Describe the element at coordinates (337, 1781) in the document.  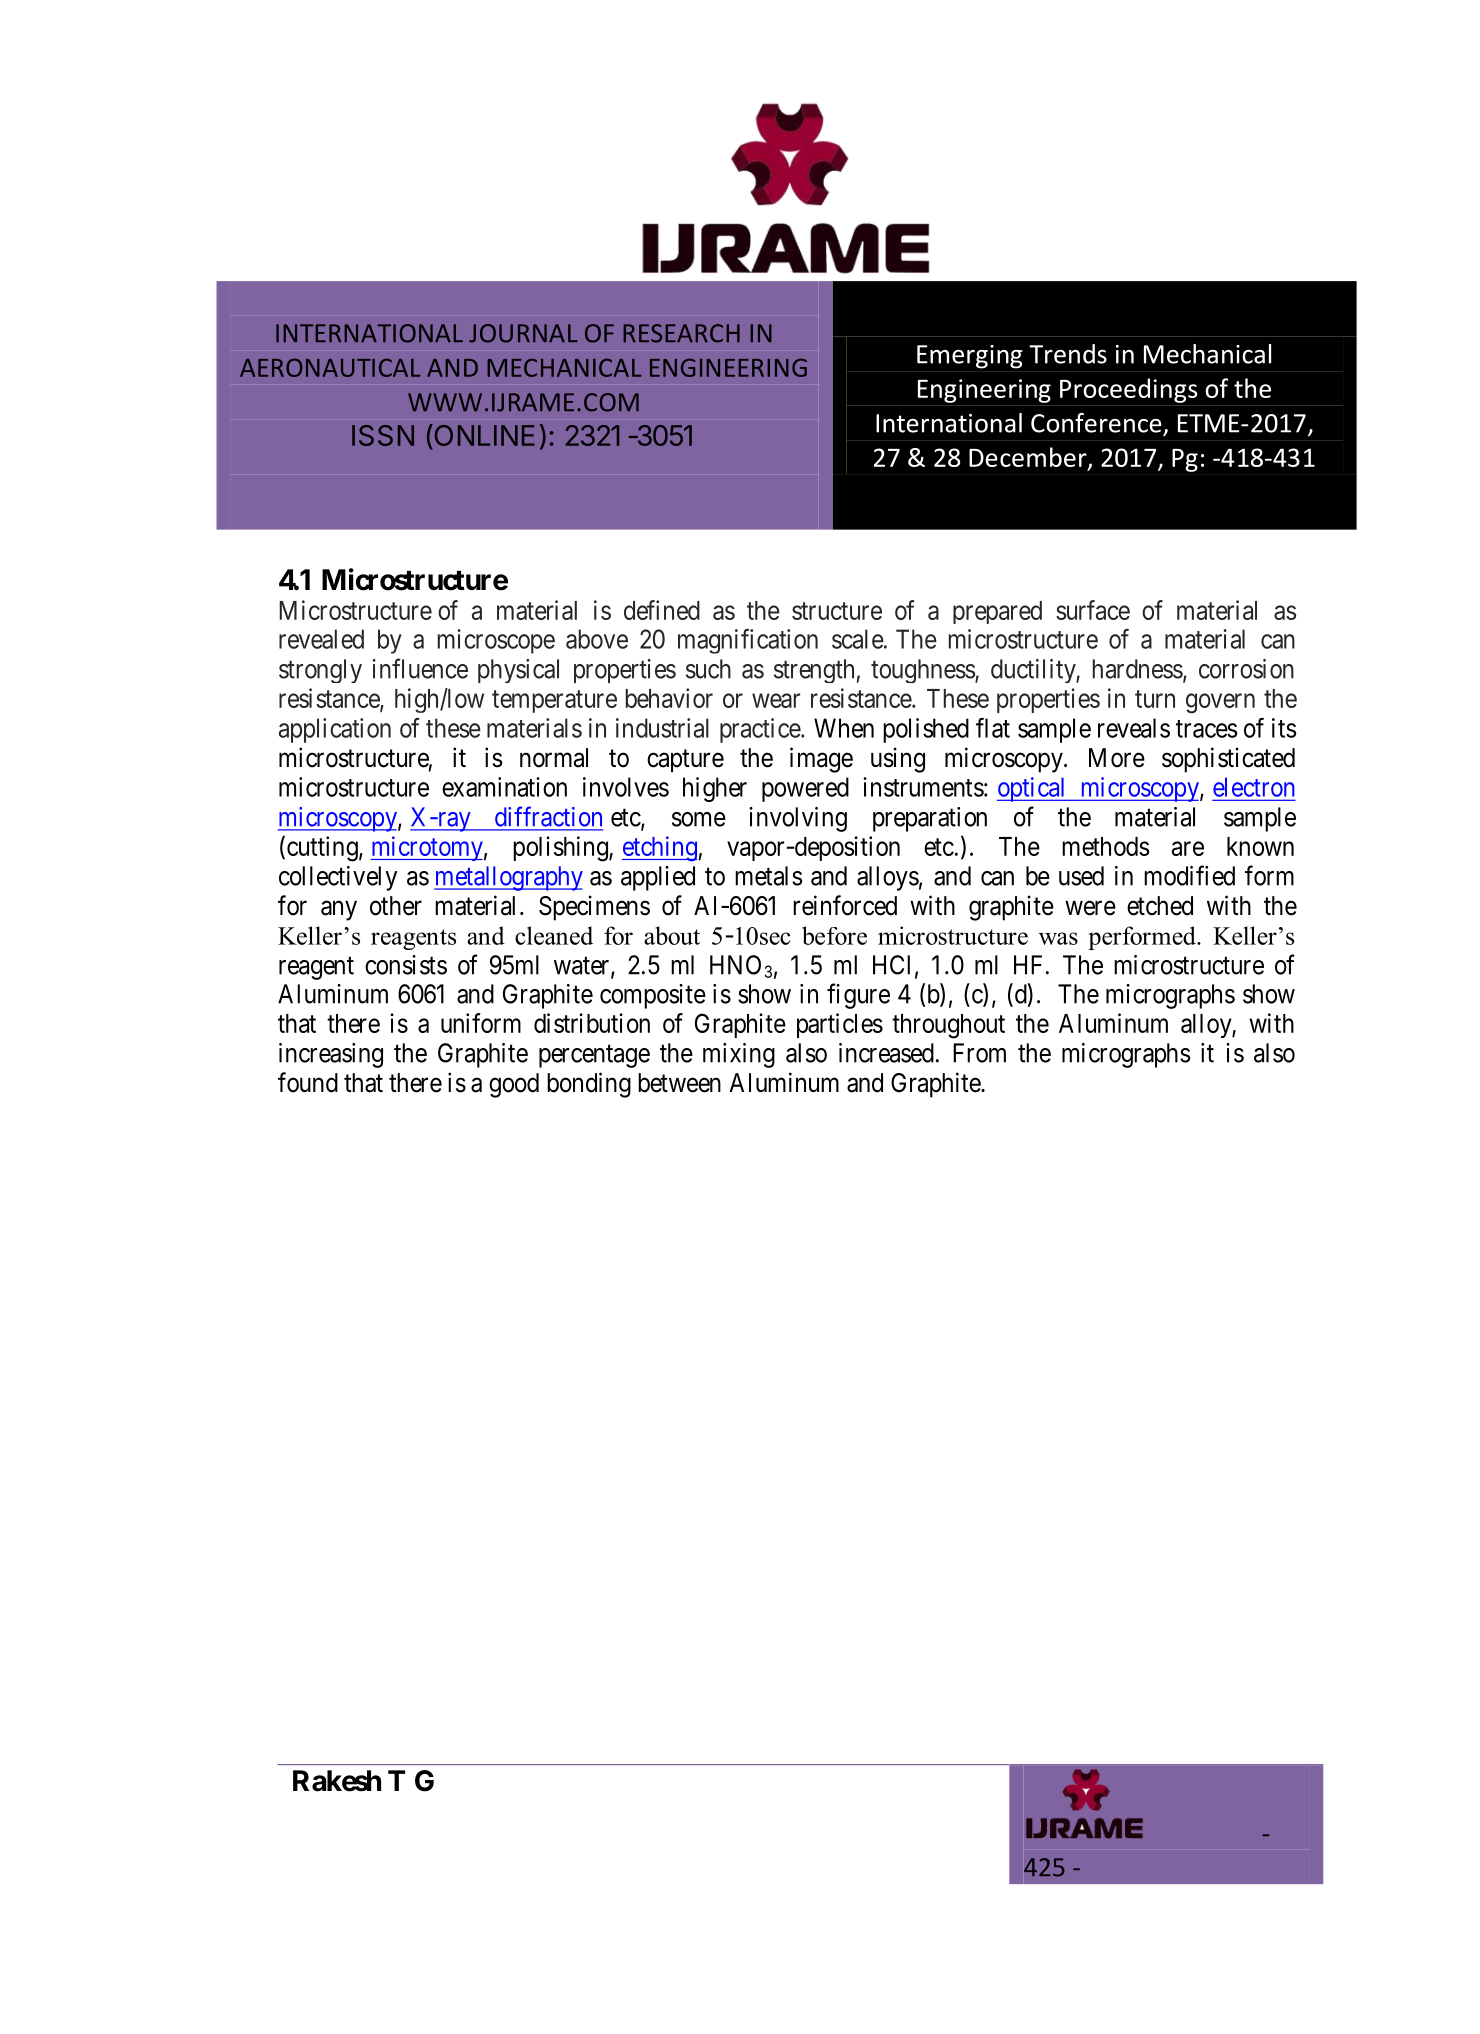
I see `Rakesh` at that location.
